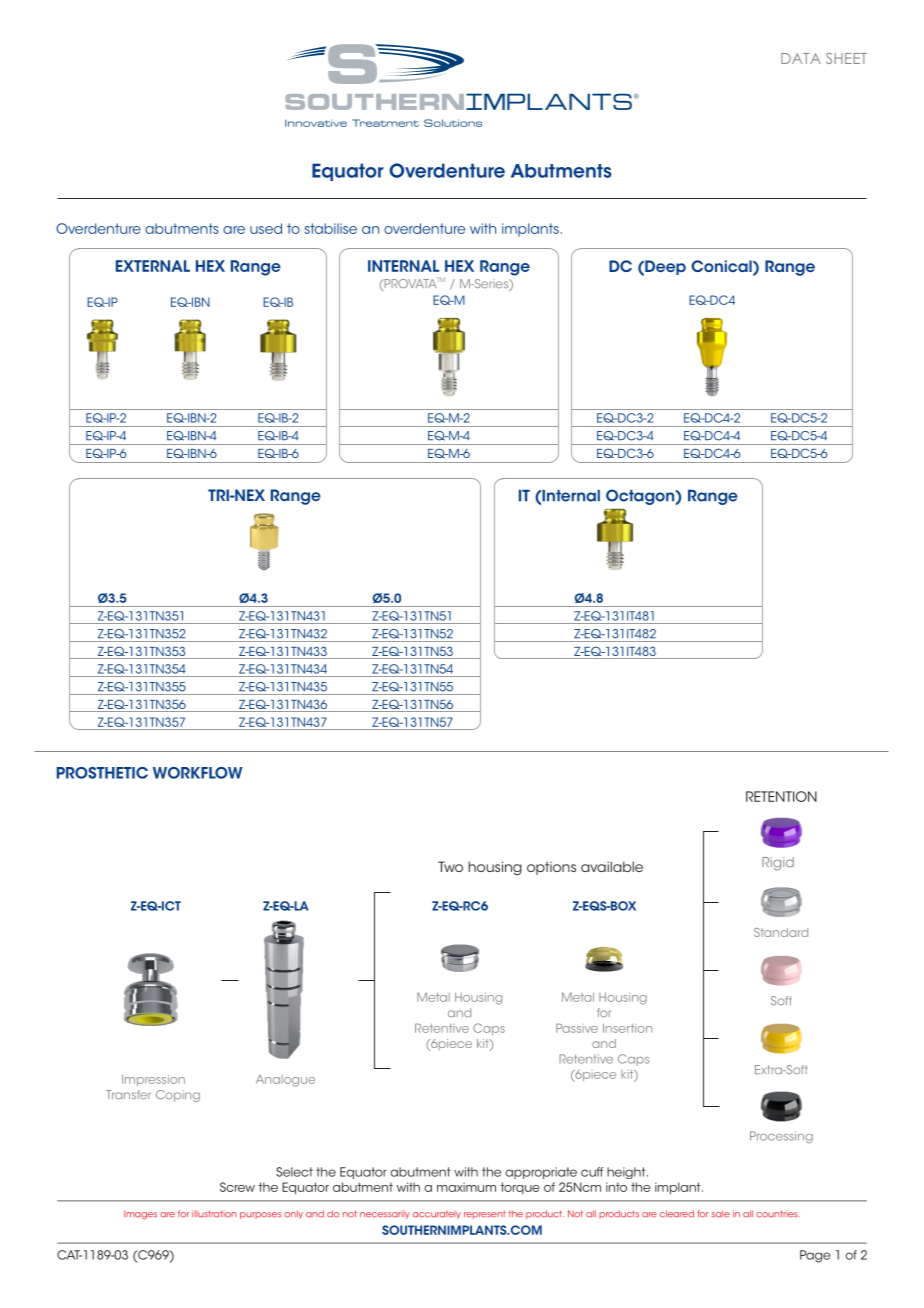 The width and height of the document is (924, 1308). Describe the element at coordinates (153, 266) in the document. I see `EXTERNAL` at that location.
